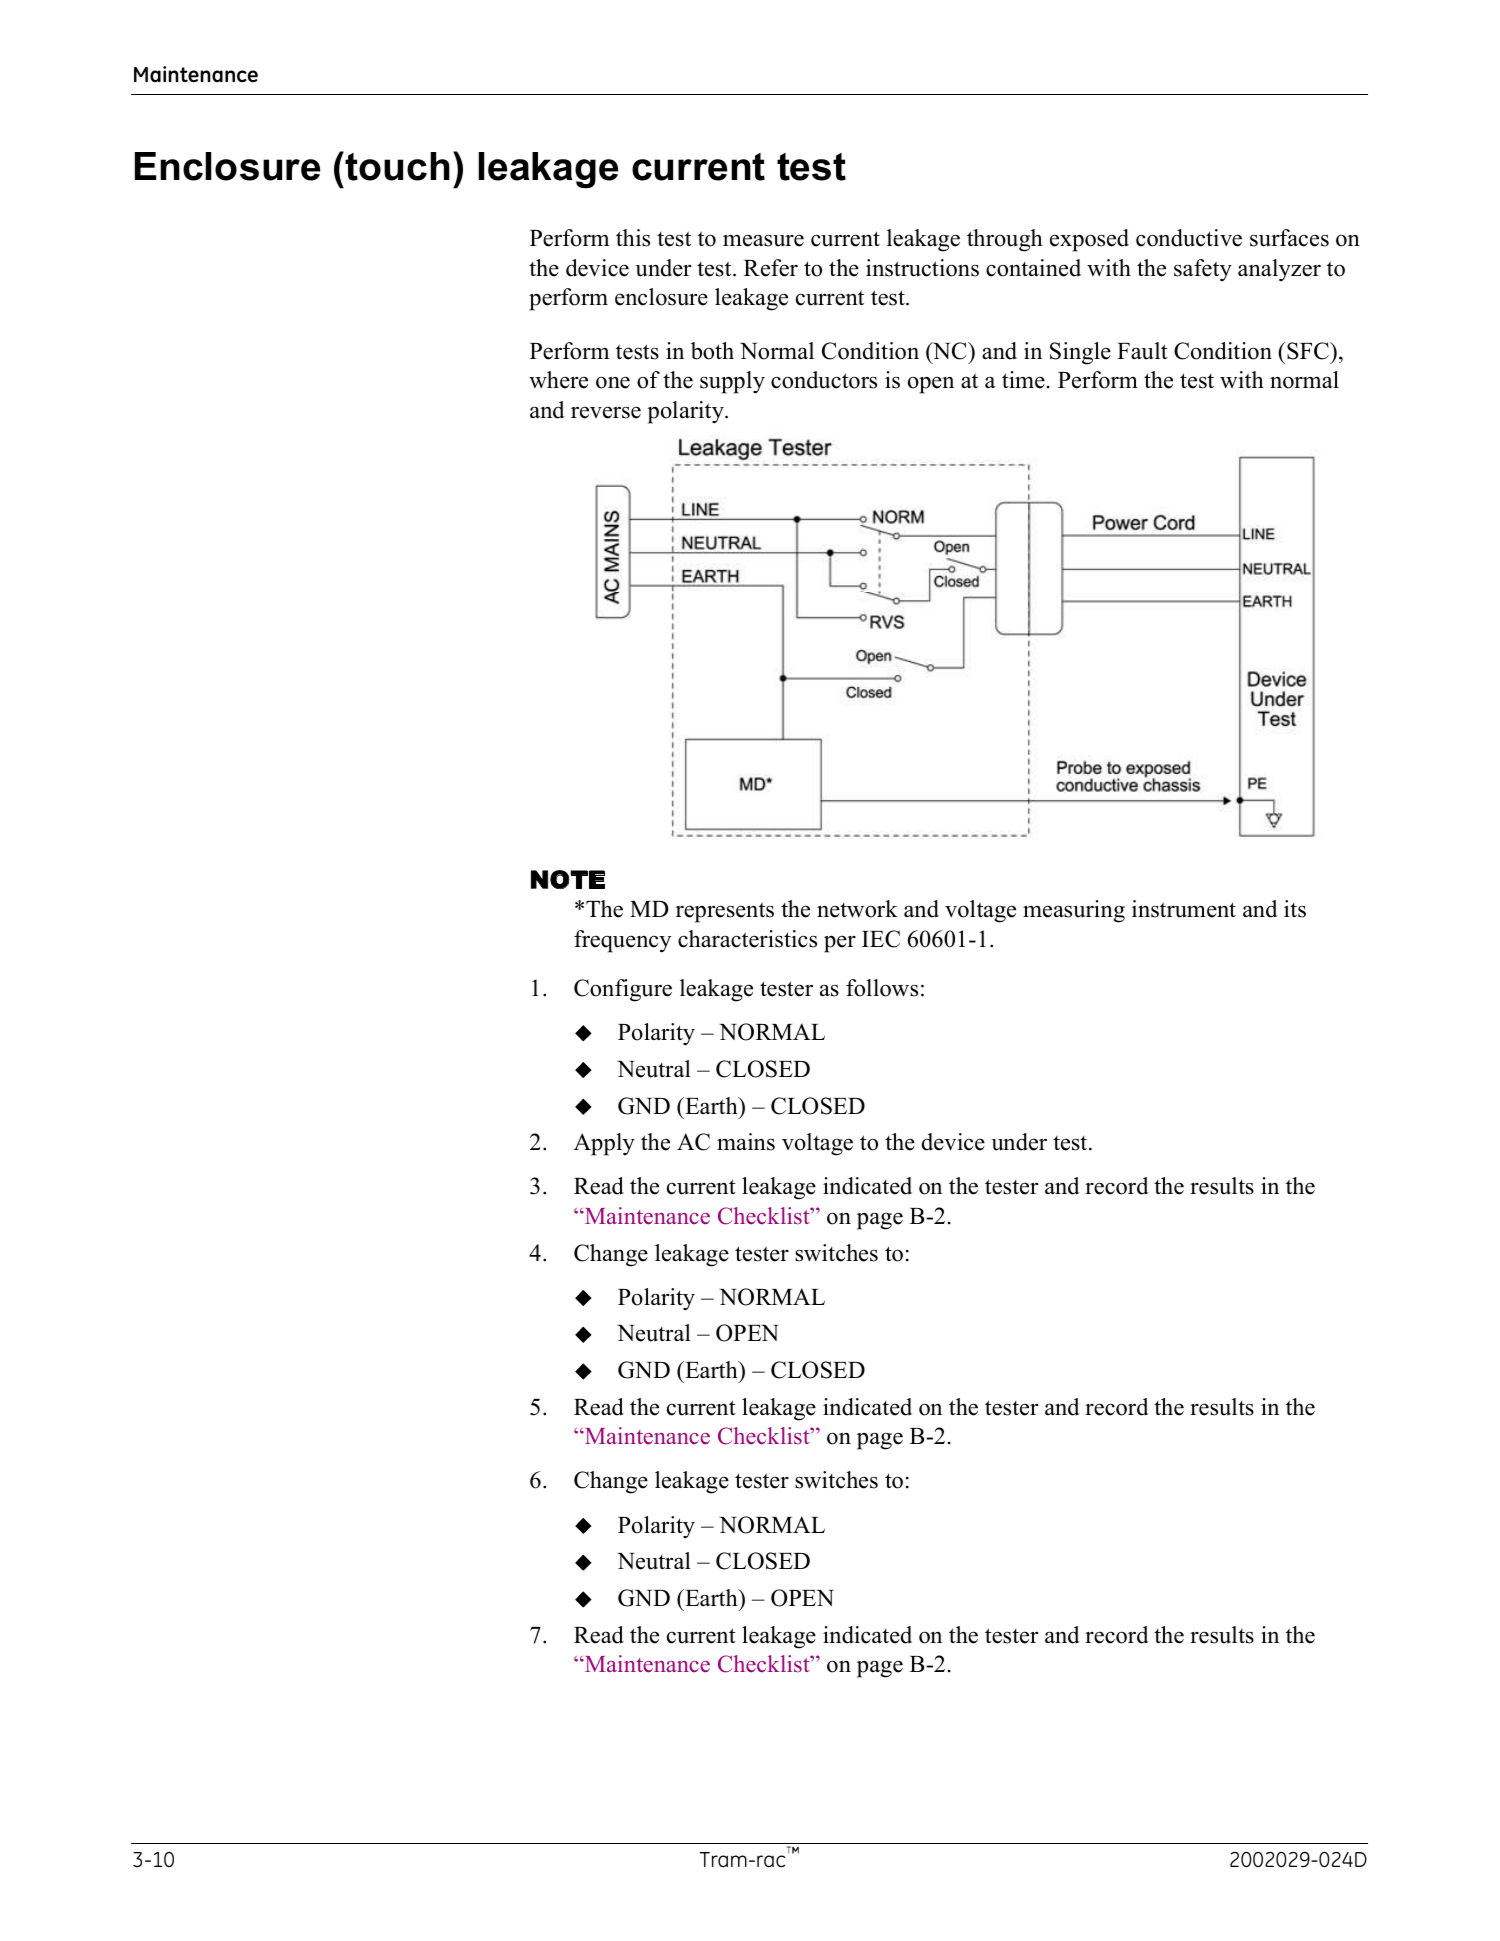  What do you see at coordinates (1189, 238) in the image?
I see `conductive` at bounding box center [1189, 238].
